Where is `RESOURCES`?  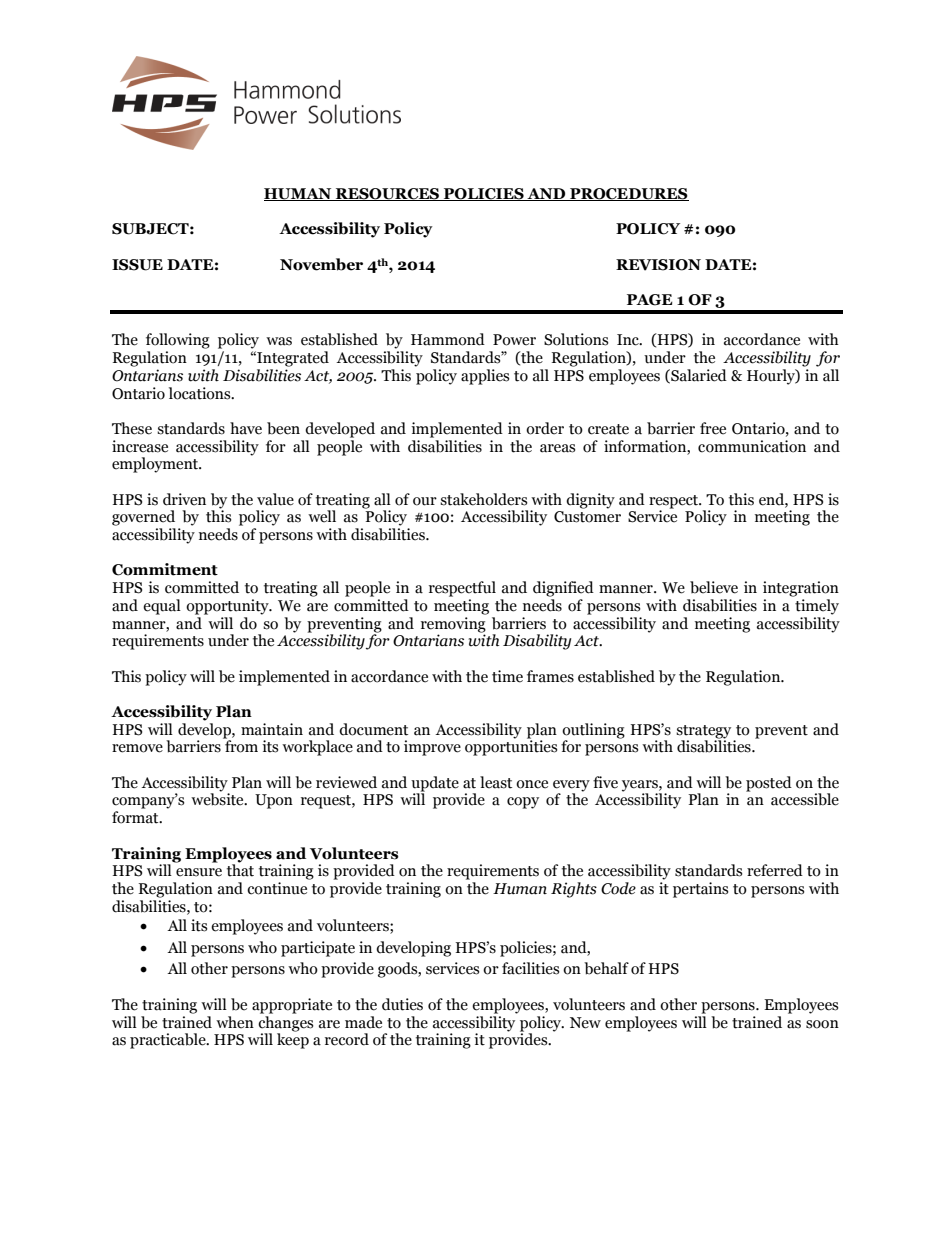 RESOURCES is located at coordinates (388, 194).
